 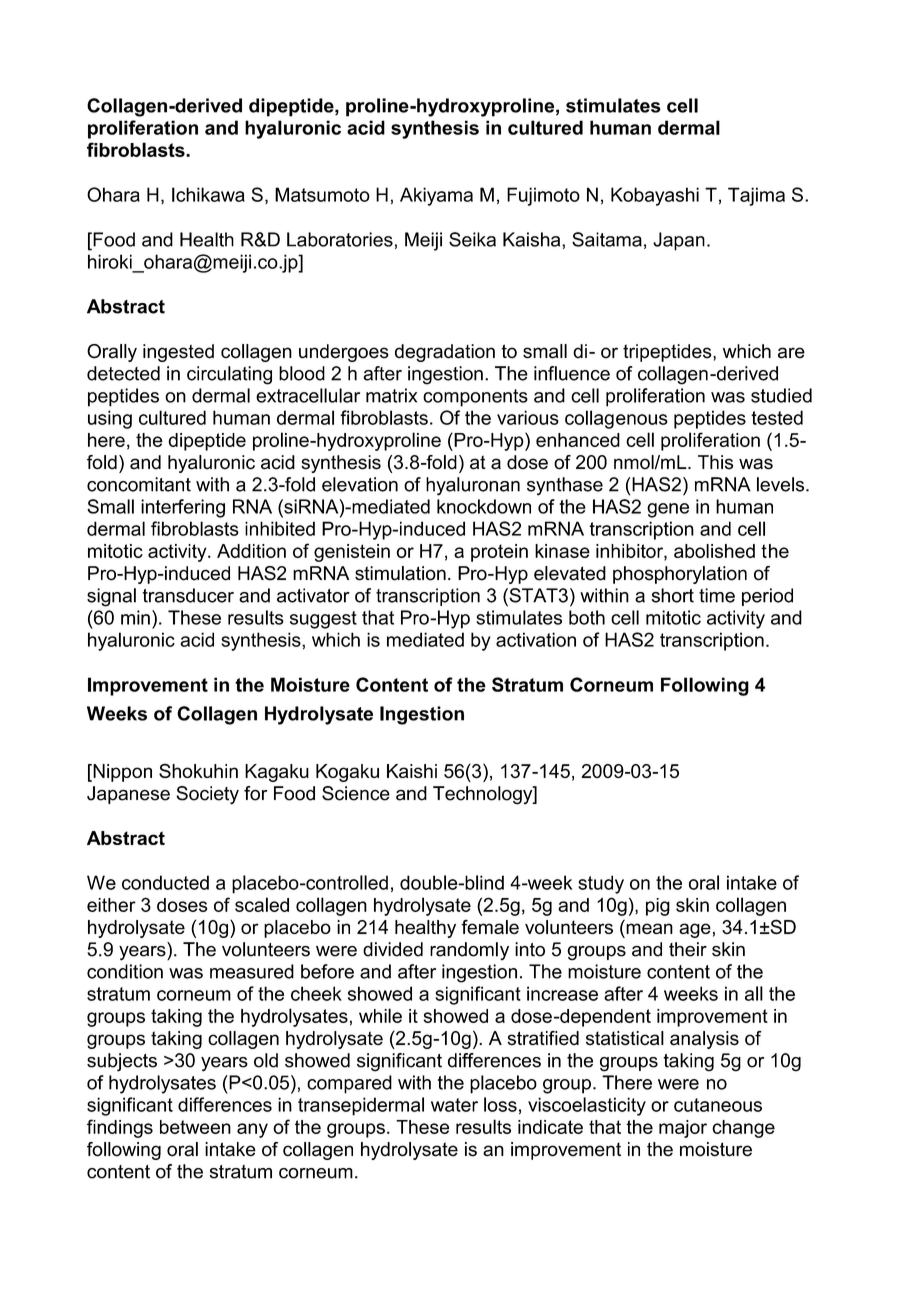 What do you see at coordinates (139, 484) in the document?
I see `concomitant` at bounding box center [139, 484].
